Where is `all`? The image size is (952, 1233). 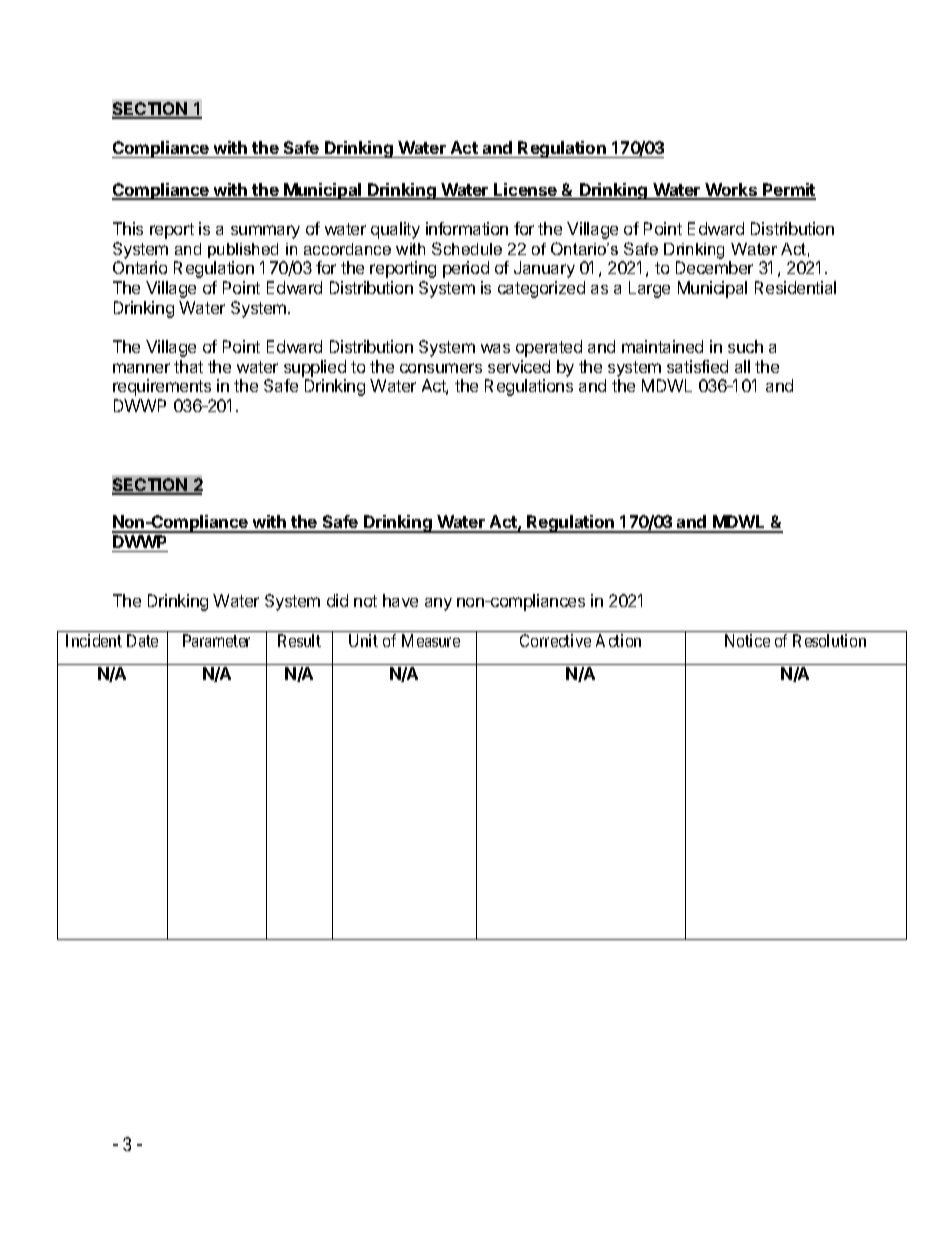
all is located at coordinates (742, 366).
